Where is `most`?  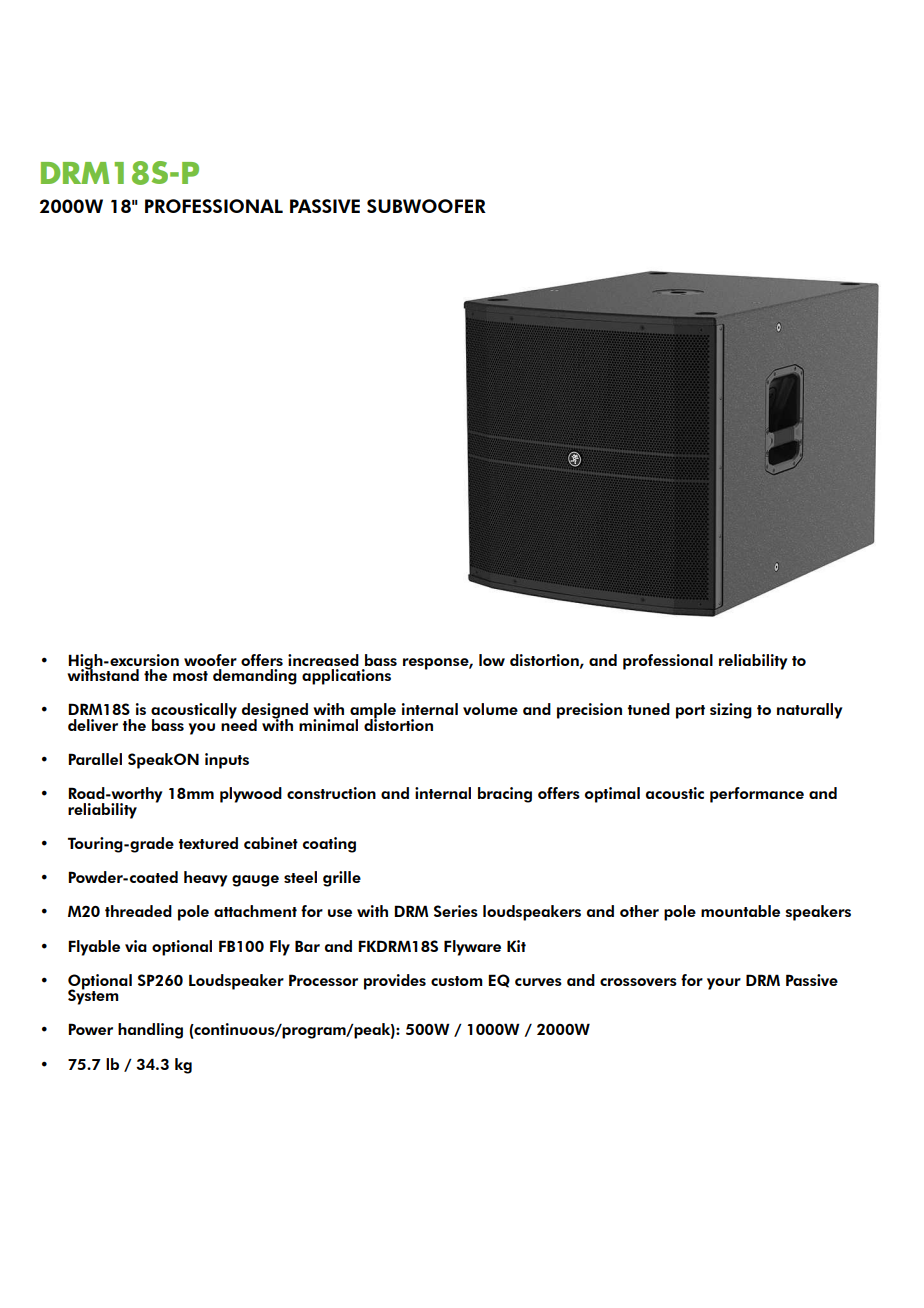 most is located at coordinates (190, 676).
